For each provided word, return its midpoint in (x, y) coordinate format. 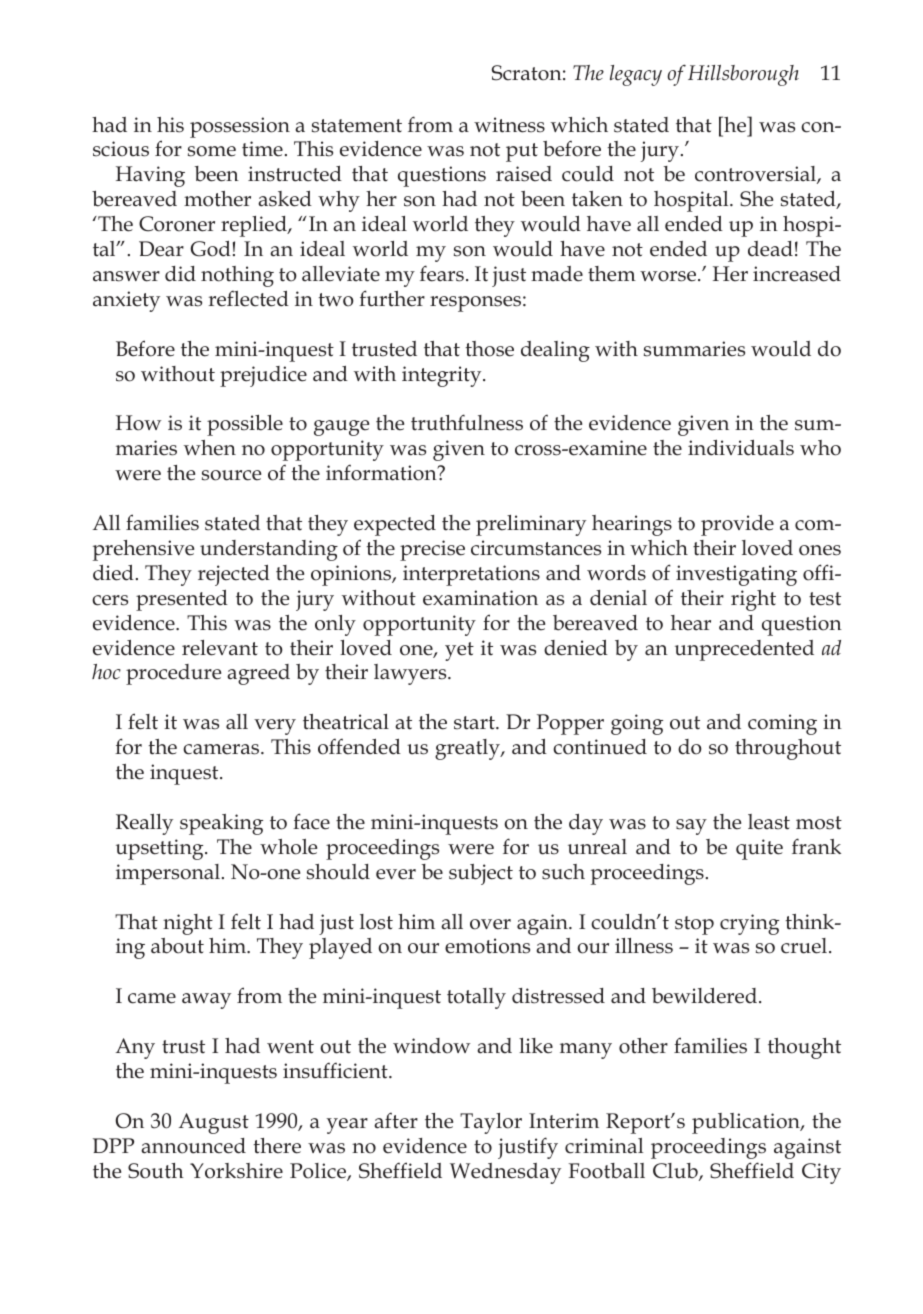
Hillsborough (743, 75)
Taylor (491, 1123)
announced (193, 1146)
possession (240, 127)
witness (509, 125)
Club (676, 1172)
